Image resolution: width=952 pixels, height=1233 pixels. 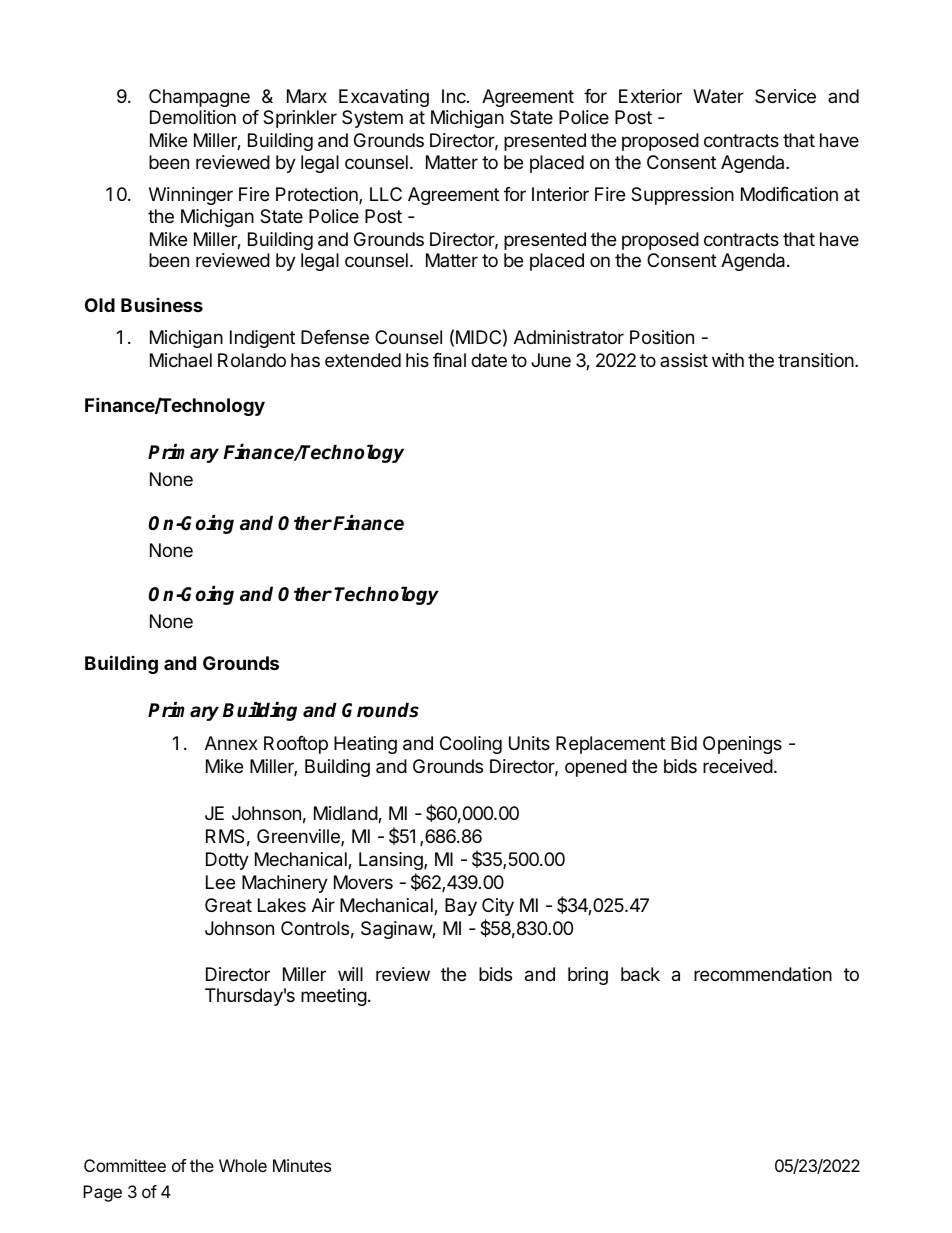 What do you see at coordinates (738, 766) in the screenshot?
I see `received` at bounding box center [738, 766].
